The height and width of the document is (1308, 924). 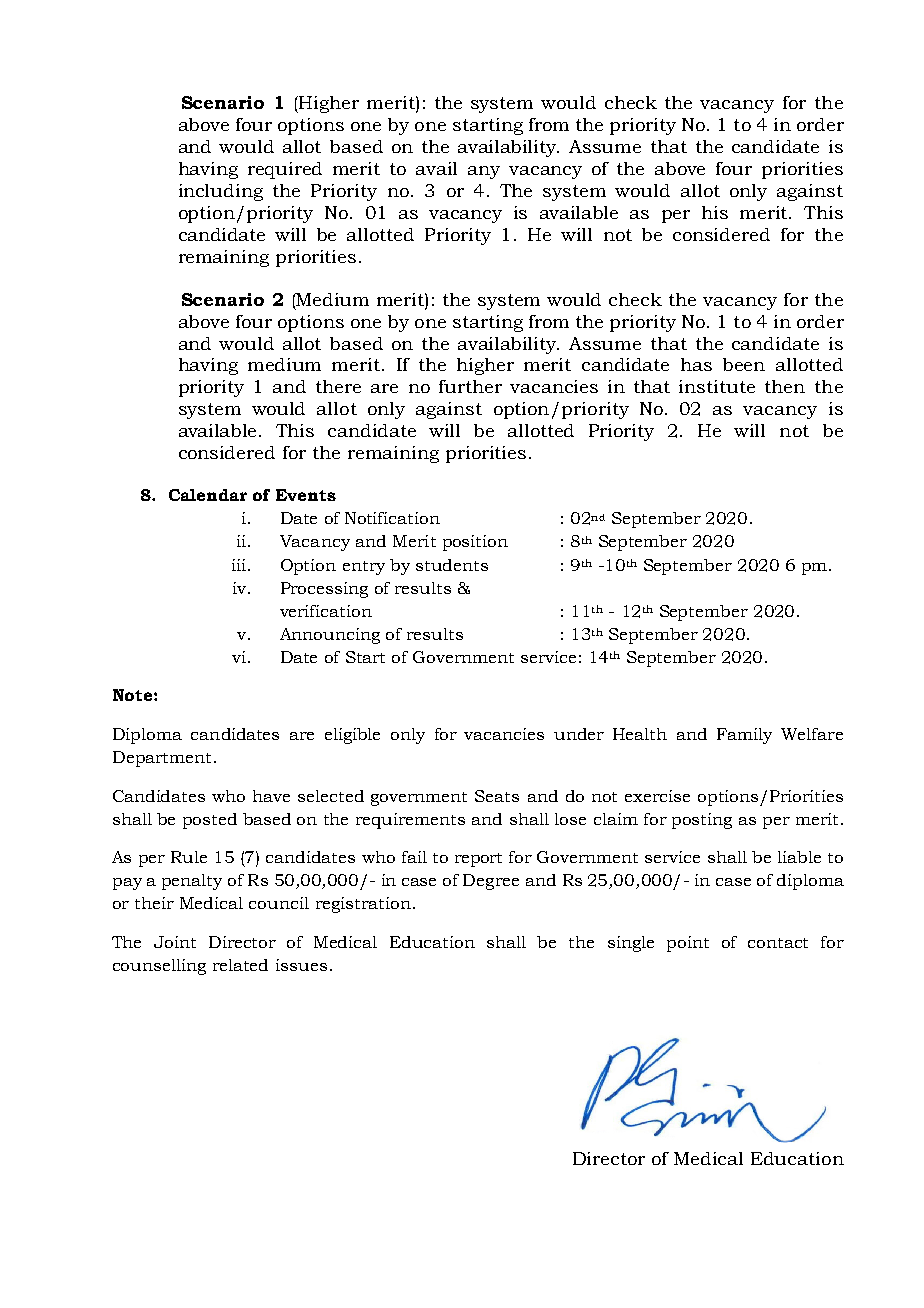 What do you see at coordinates (221, 192) in the document?
I see `including` at bounding box center [221, 192].
